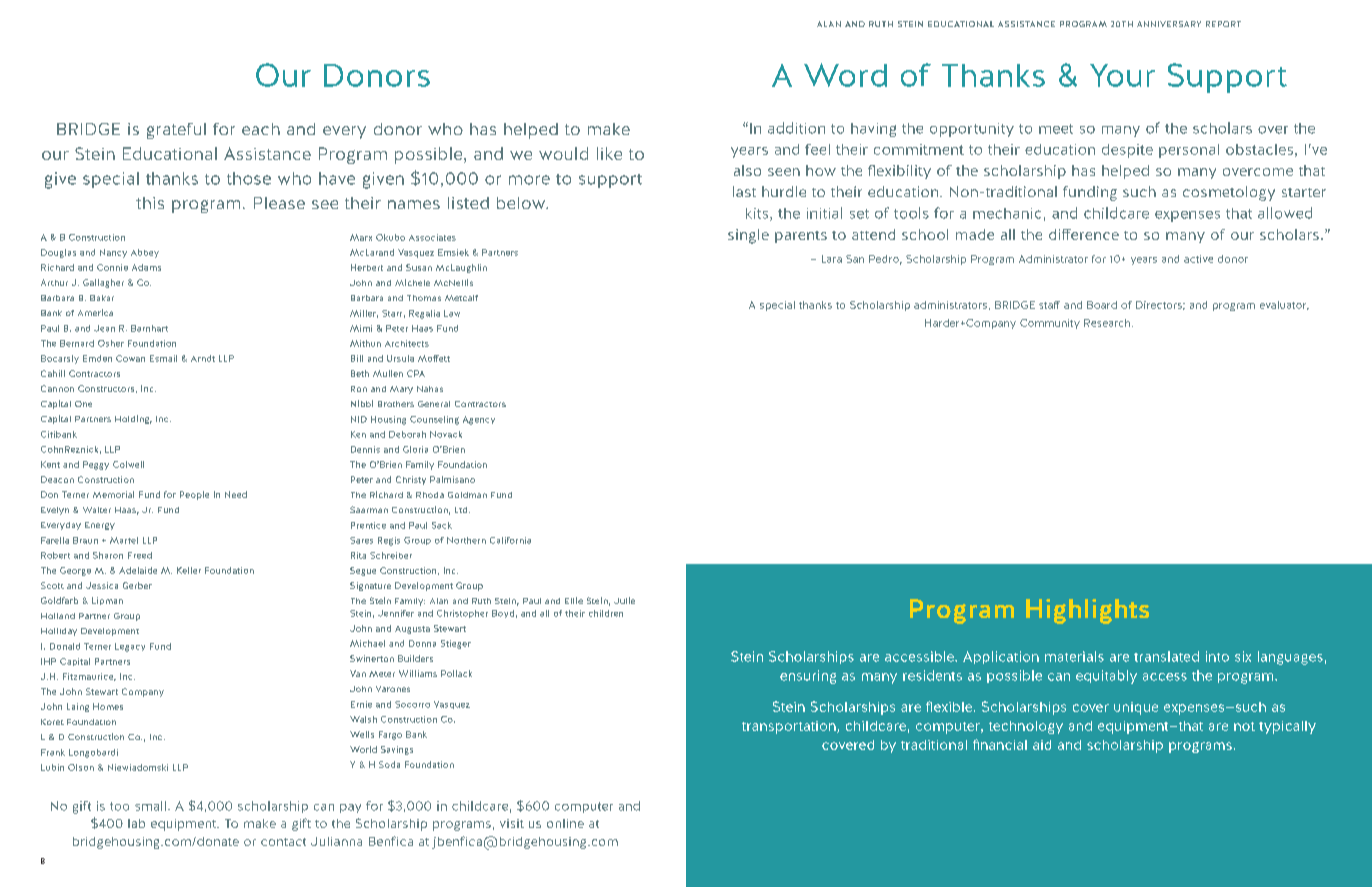  What do you see at coordinates (565, 823) in the document?
I see `online` at bounding box center [565, 823].
